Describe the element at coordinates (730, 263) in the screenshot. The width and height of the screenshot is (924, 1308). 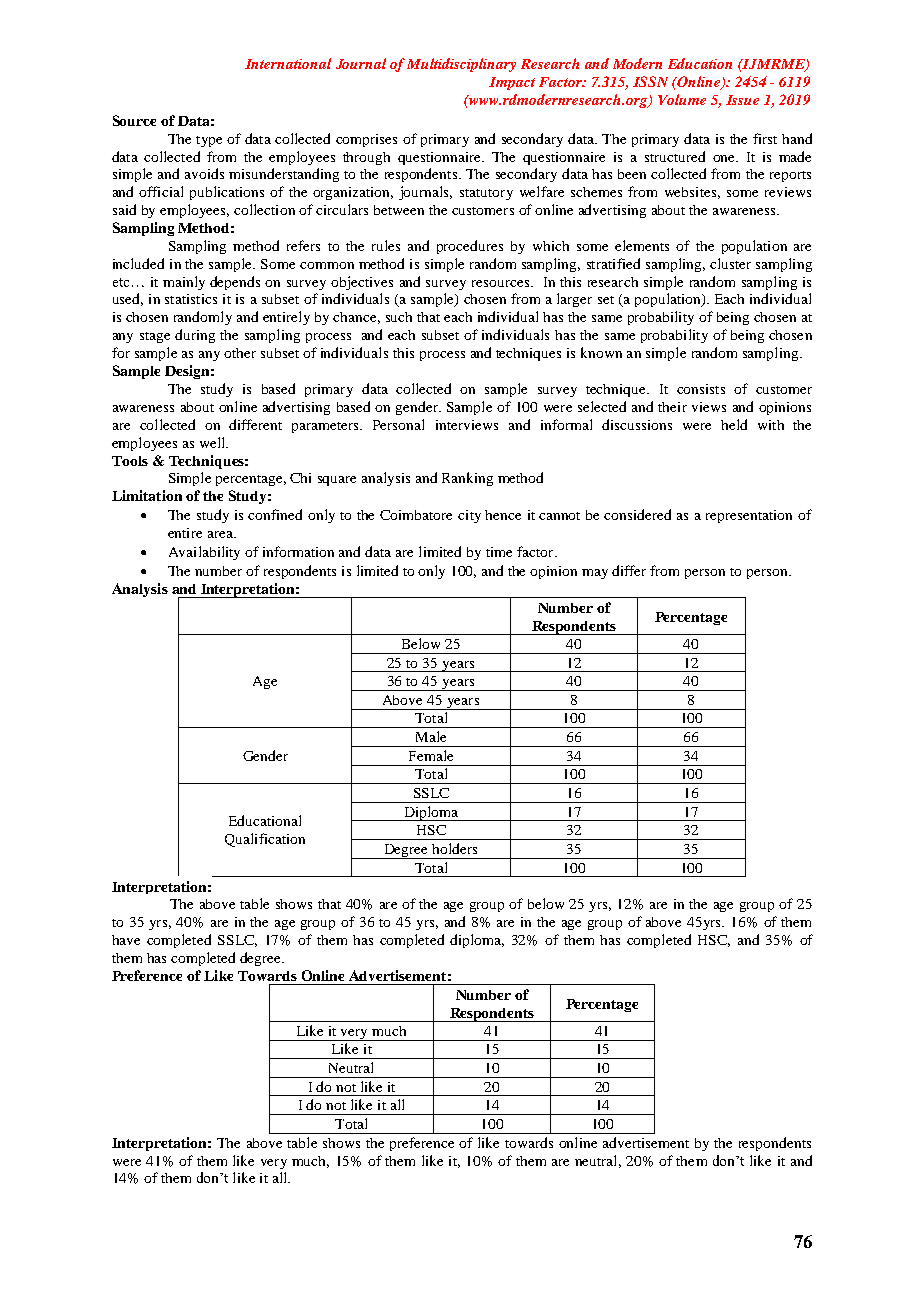
I see `cluster` at that location.
